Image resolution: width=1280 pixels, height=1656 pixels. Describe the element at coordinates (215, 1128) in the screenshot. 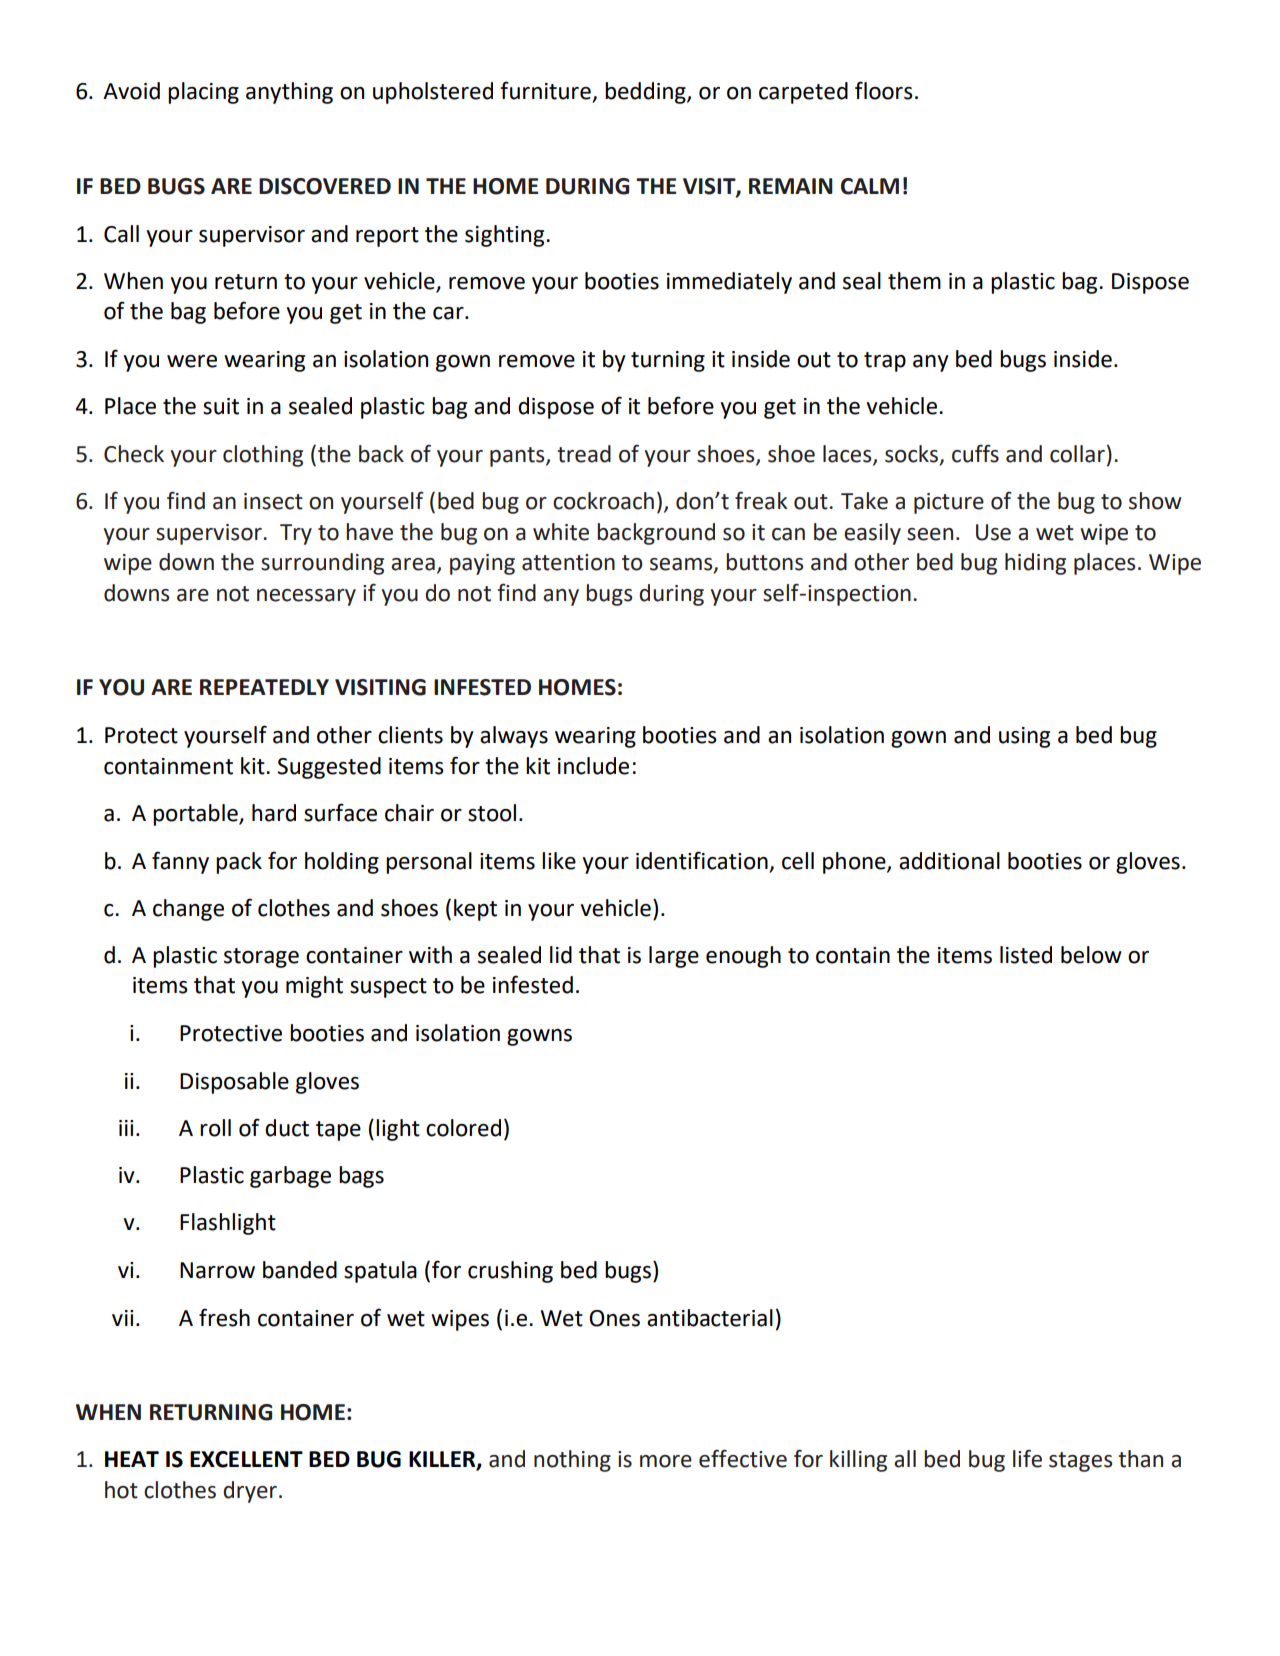

I see `roll` at that location.
